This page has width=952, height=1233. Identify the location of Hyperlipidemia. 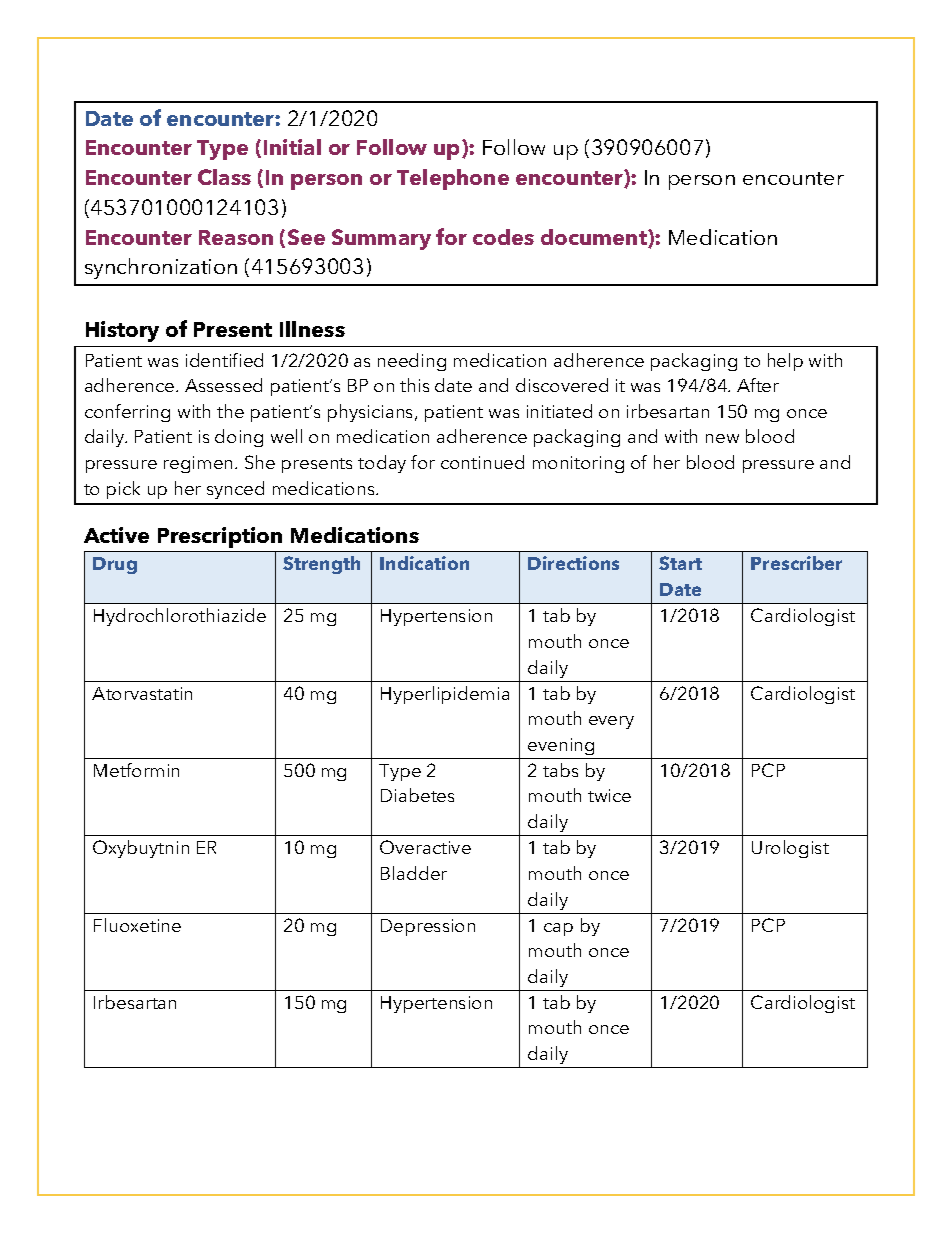
(445, 695).
